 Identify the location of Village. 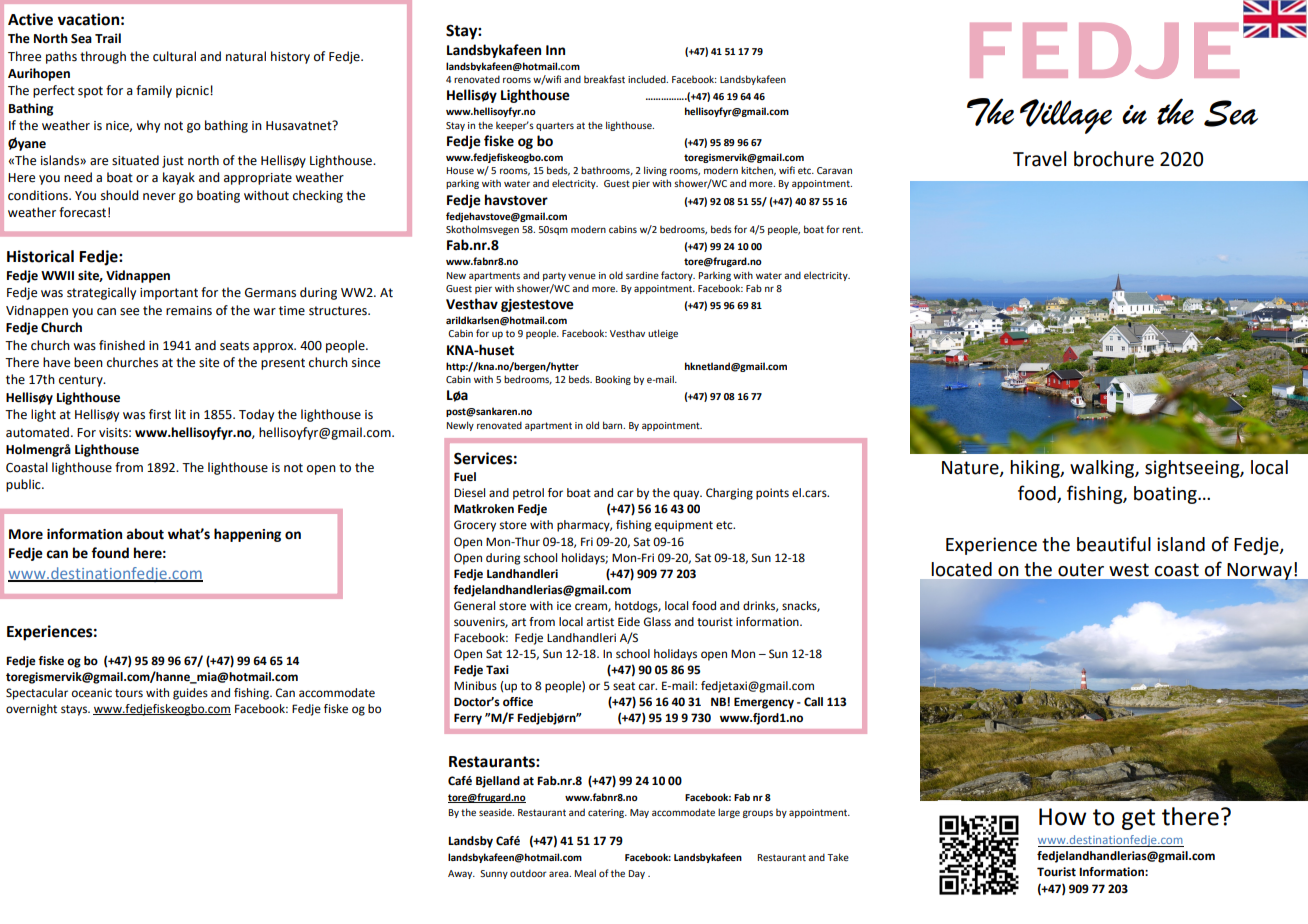
(1066, 116).
